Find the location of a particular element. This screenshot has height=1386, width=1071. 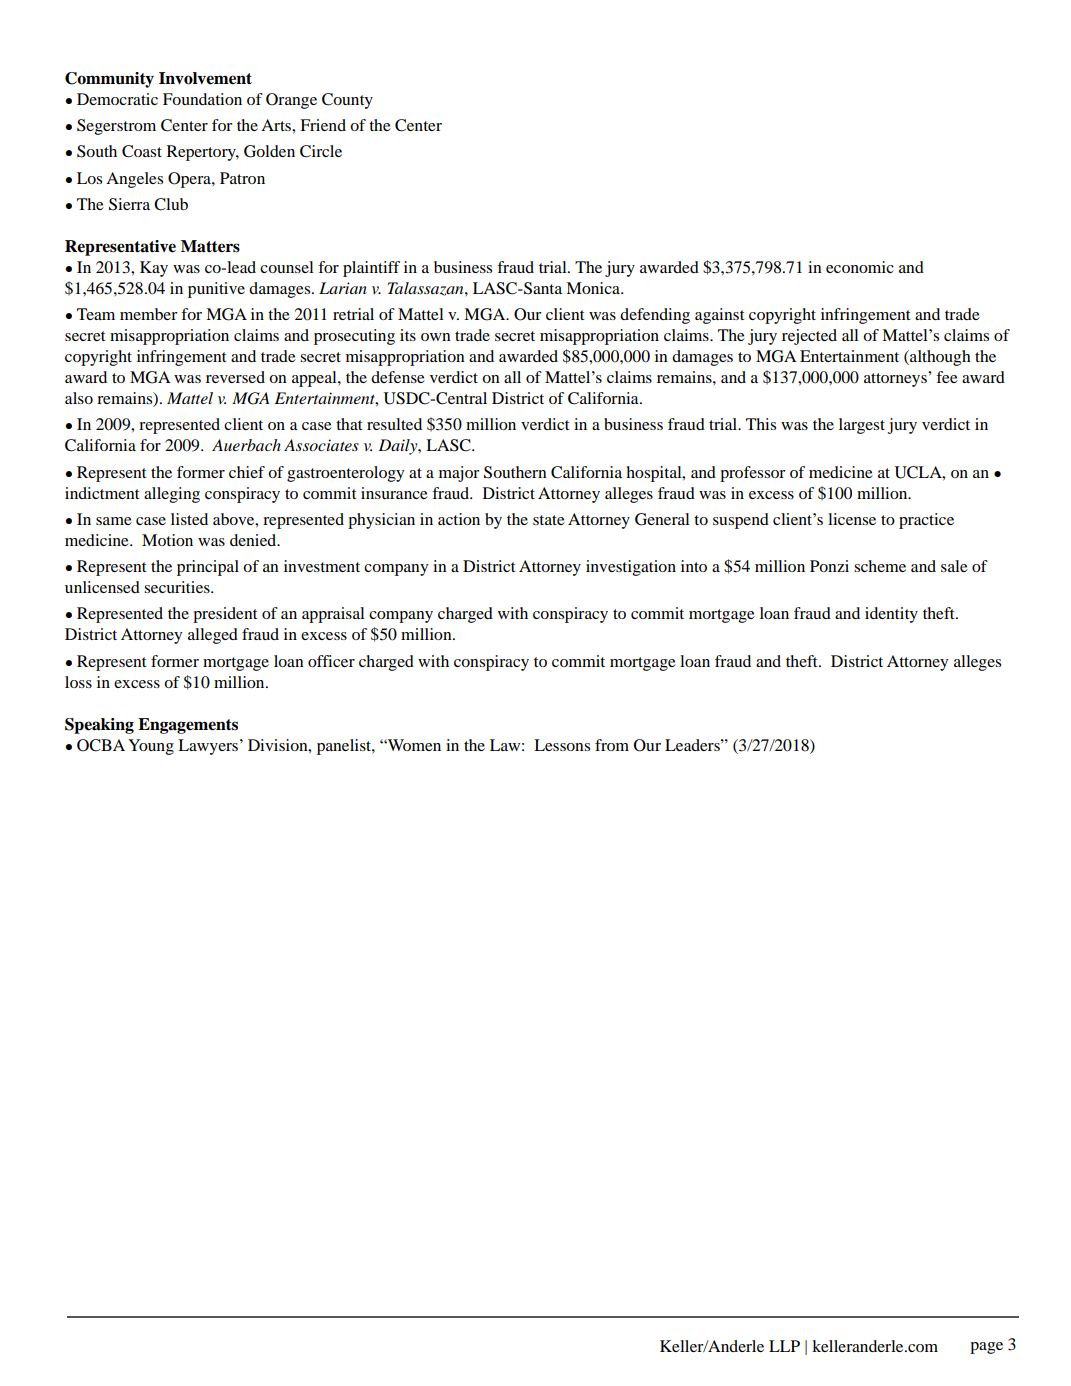

County is located at coordinates (347, 101).
